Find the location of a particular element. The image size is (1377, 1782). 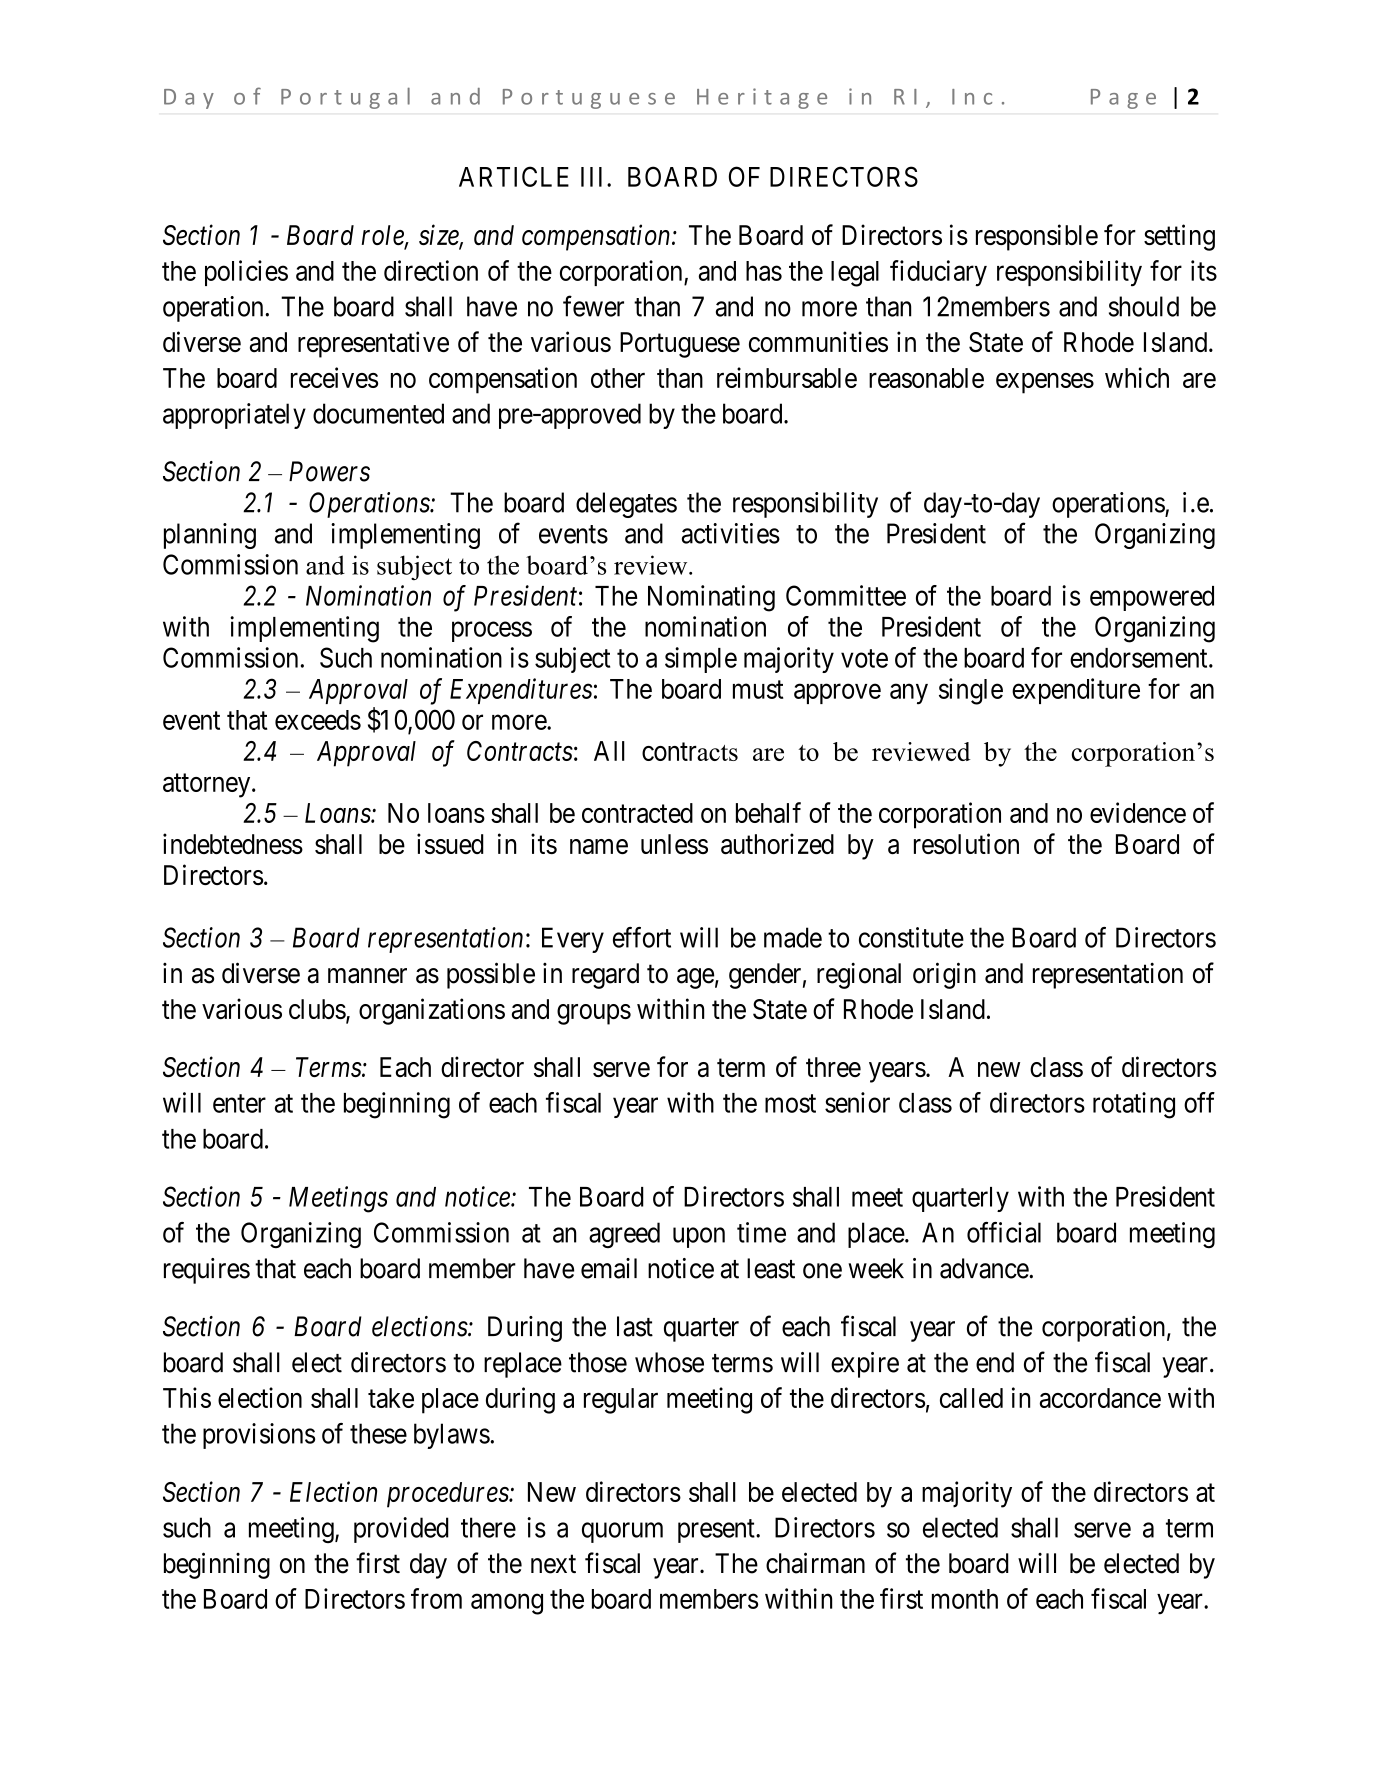

provided is located at coordinates (401, 1530).
